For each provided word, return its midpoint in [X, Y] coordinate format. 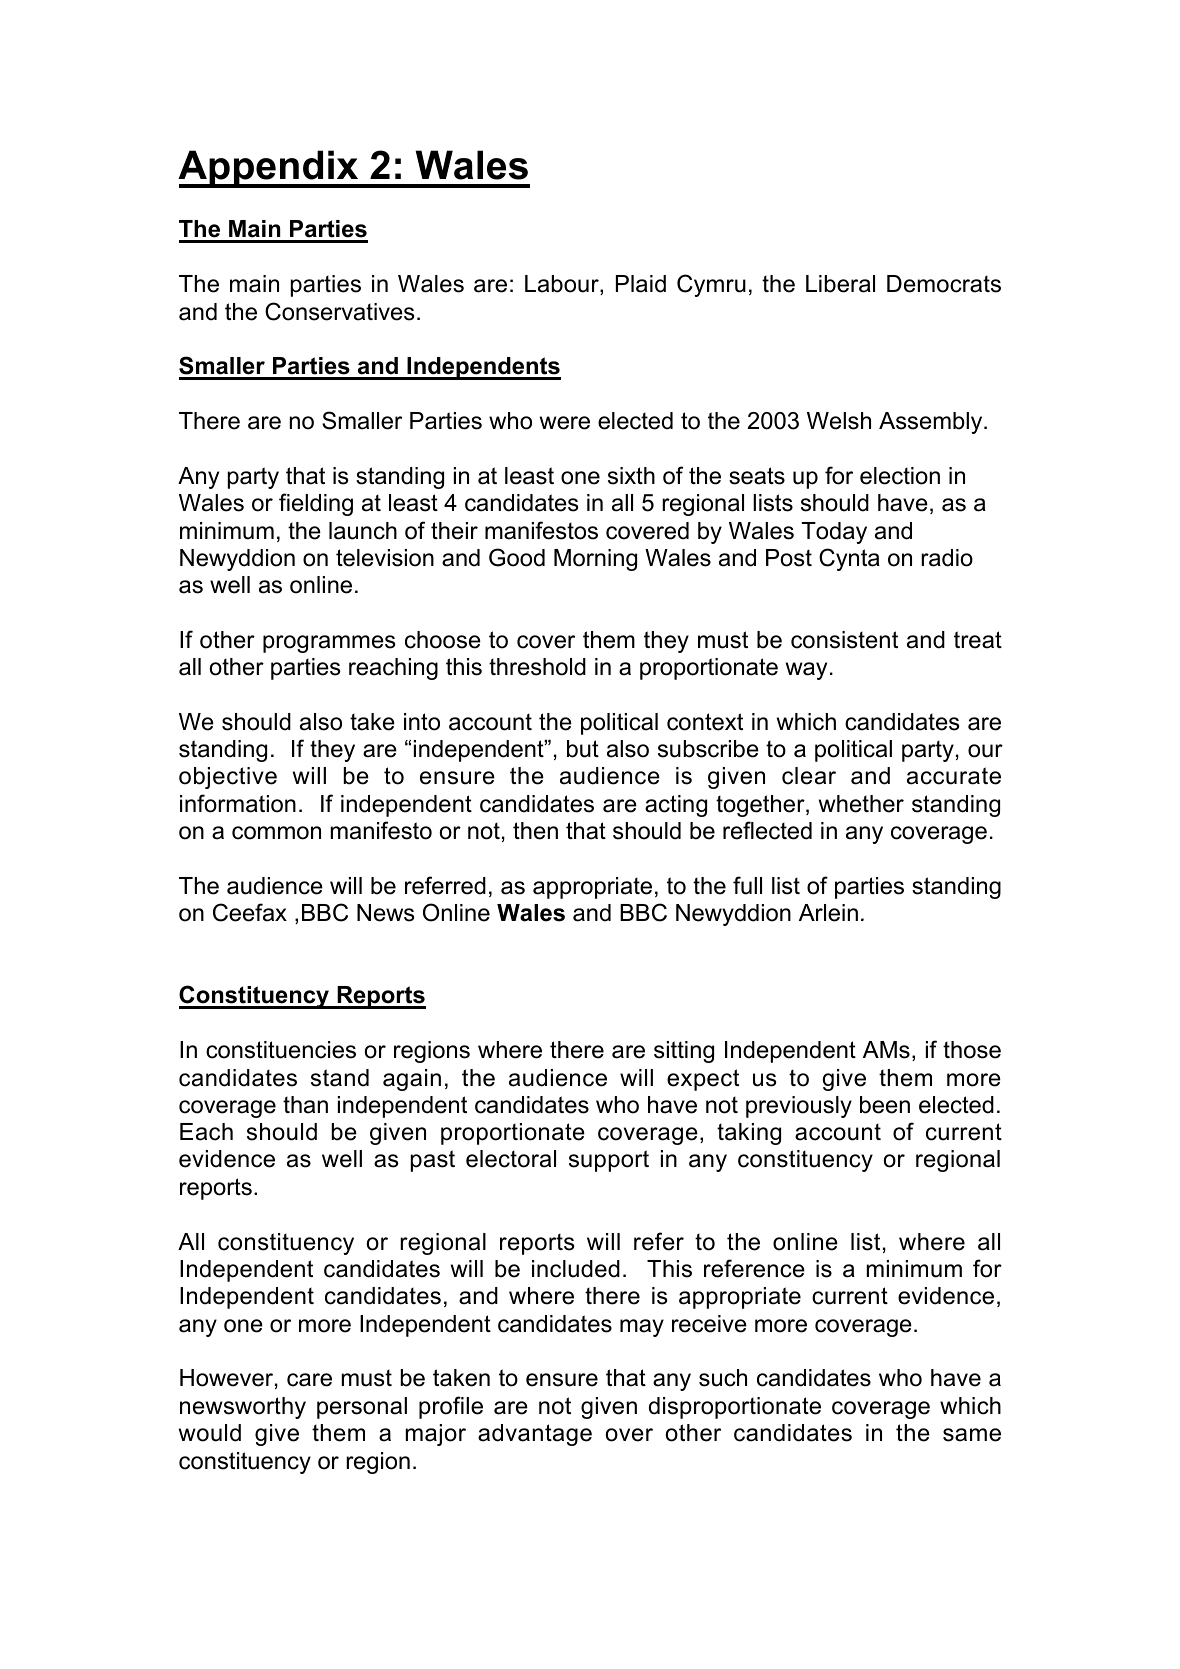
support [609, 1161]
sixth [631, 476]
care [309, 1380]
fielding [316, 504]
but [583, 749]
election [900, 476]
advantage [535, 1435]
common [276, 833]
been [885, 1105]
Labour [563, 285]
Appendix [269, 169]
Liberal [840, 284]
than [305, 1105]
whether [861, 804]
